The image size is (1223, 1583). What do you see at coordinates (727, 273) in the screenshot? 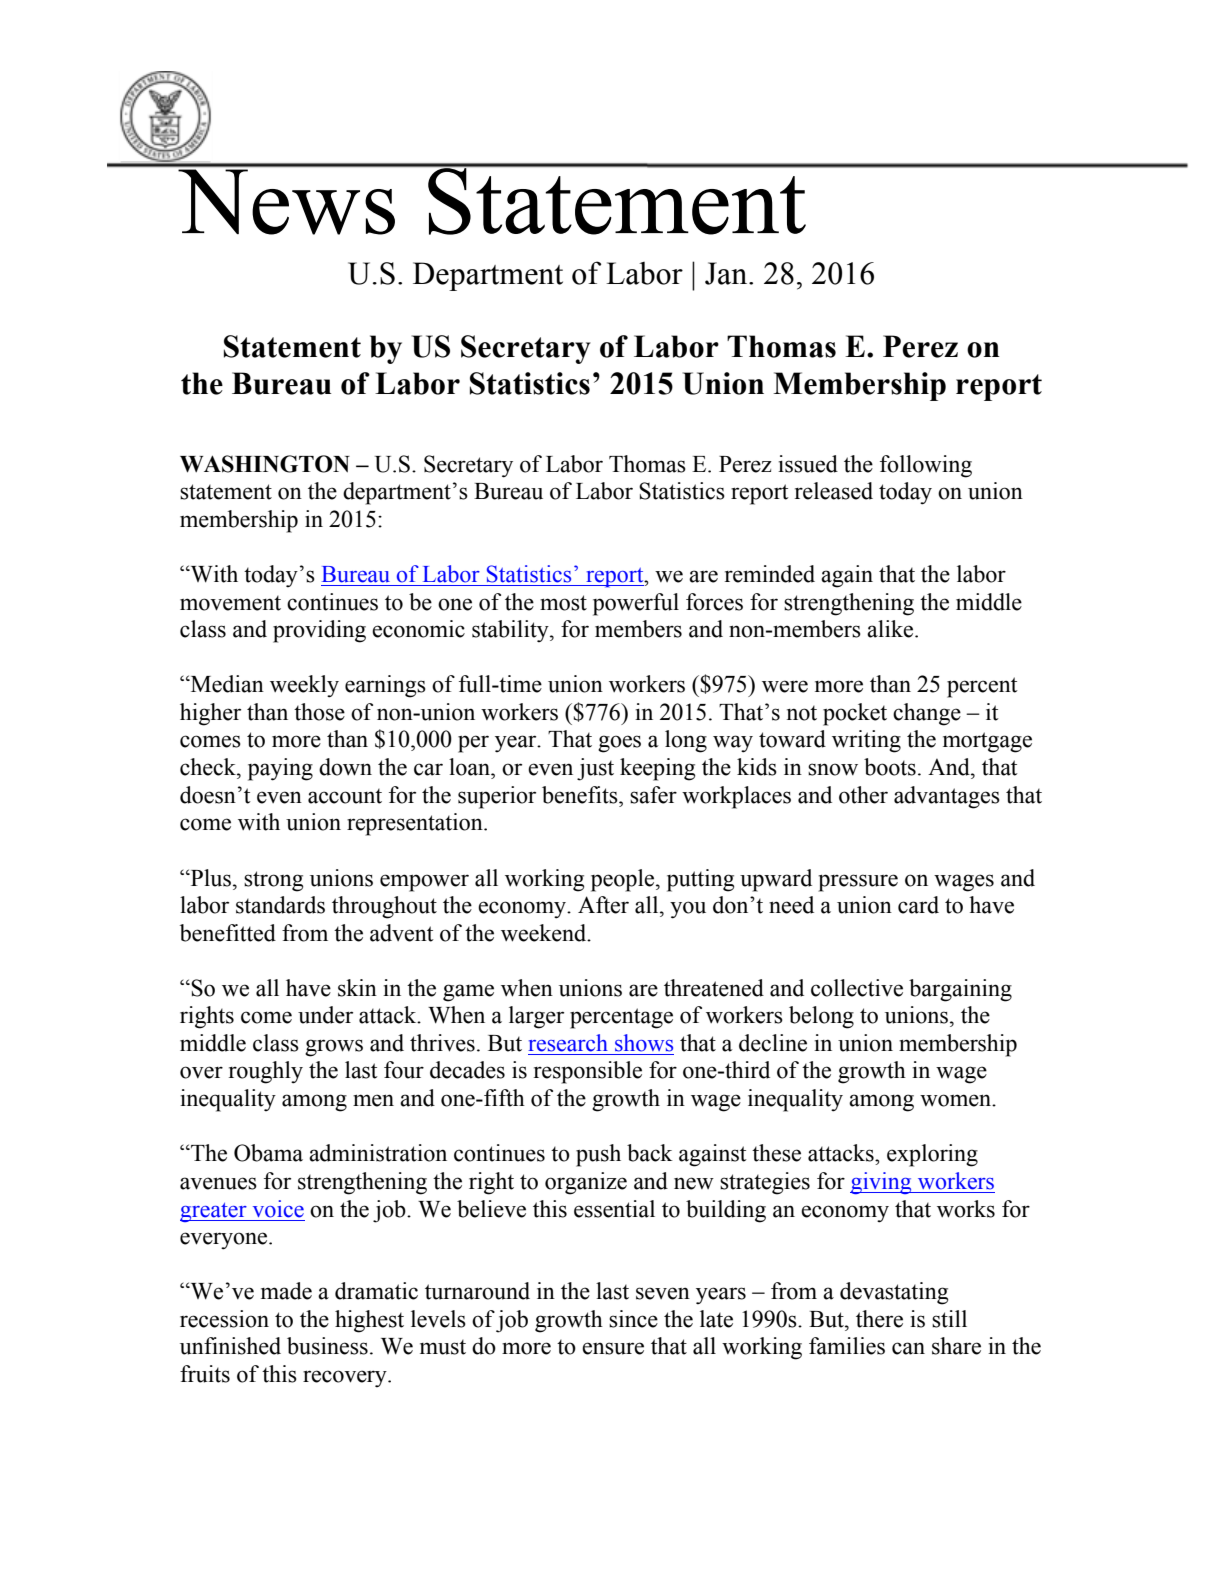
I see `Jan` at bounding box center [727, 273].
